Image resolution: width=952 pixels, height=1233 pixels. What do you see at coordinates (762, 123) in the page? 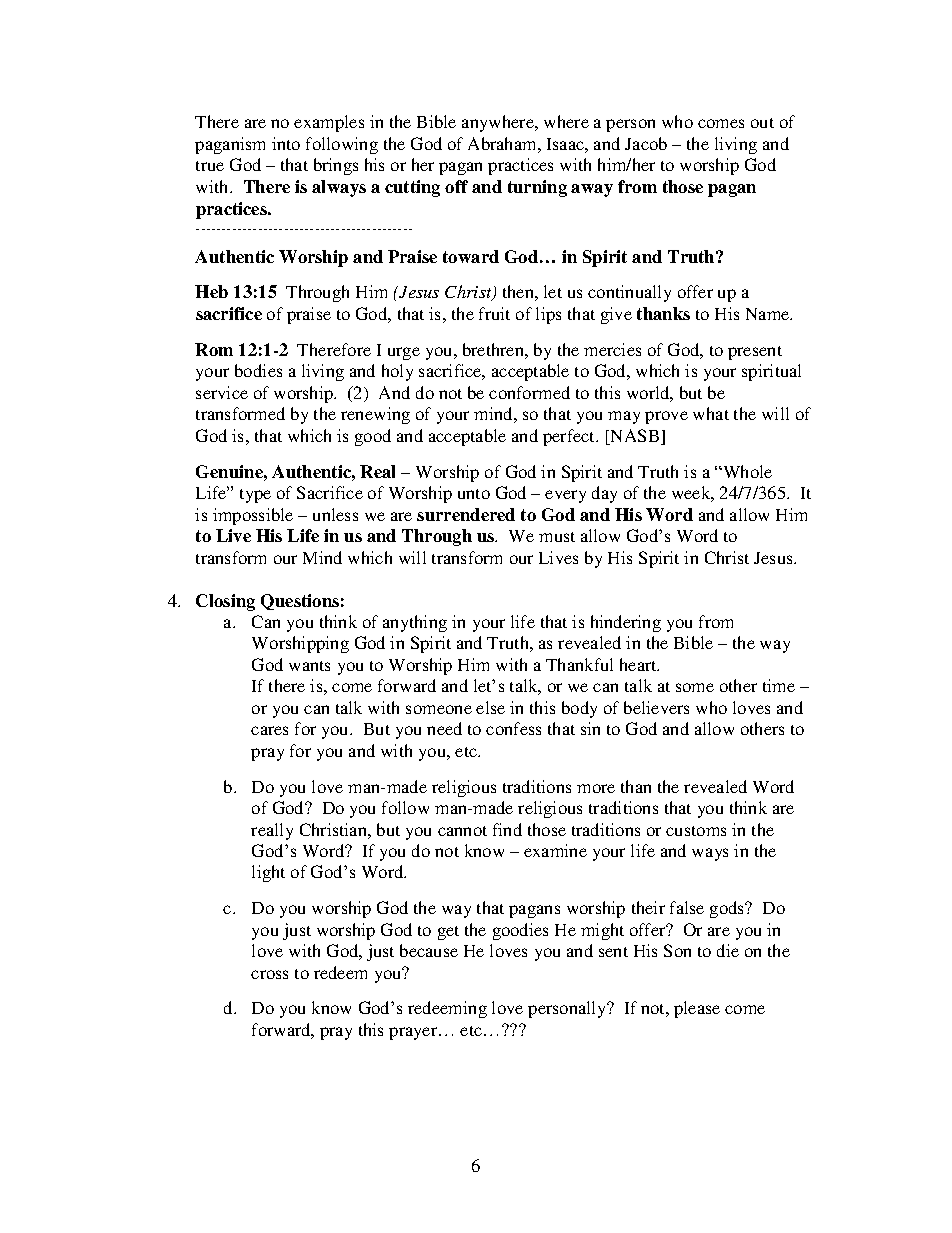
I see `out` at bounding box center [762, 123].
